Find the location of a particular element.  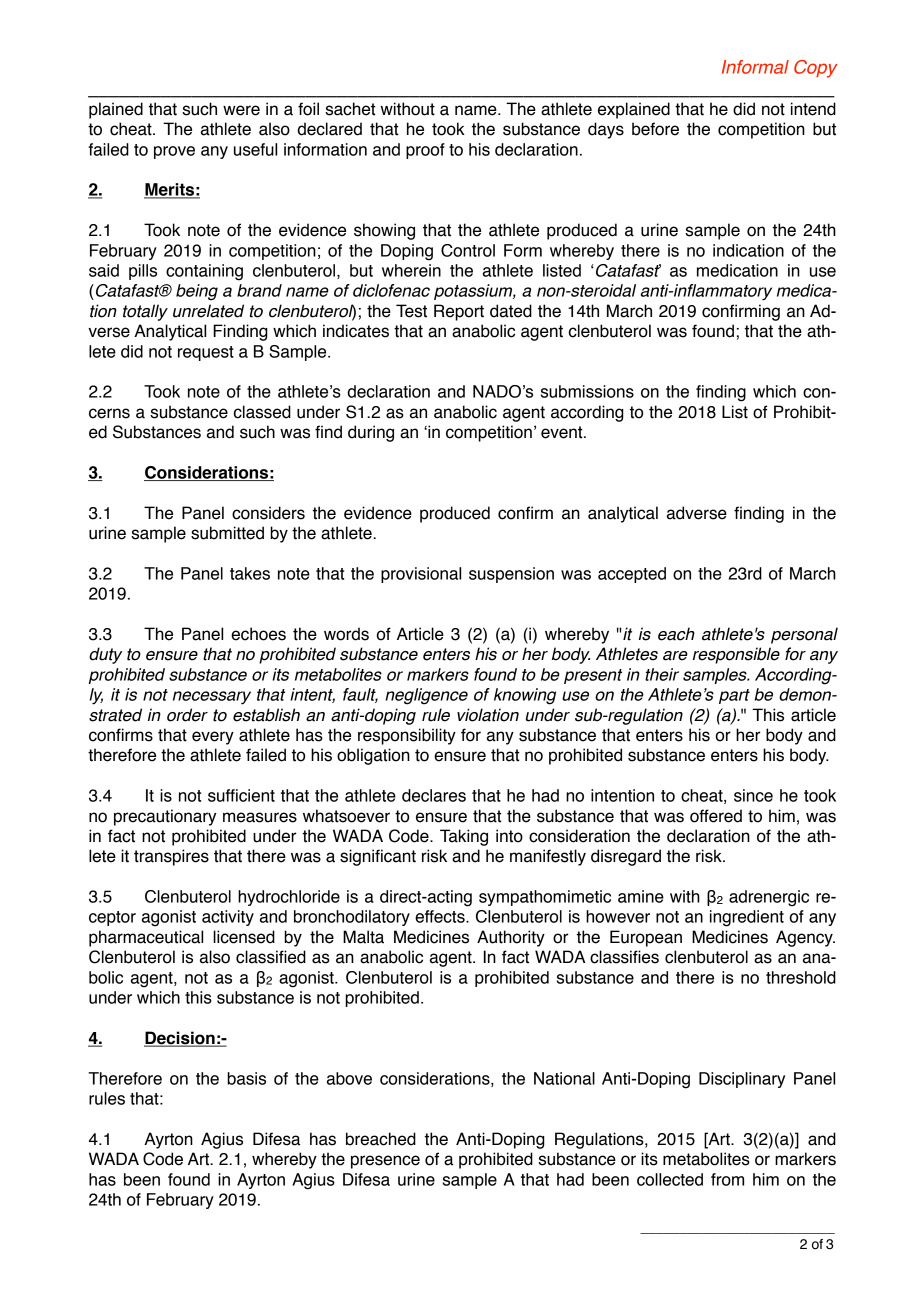

were is located at coordinates (241, 110).
